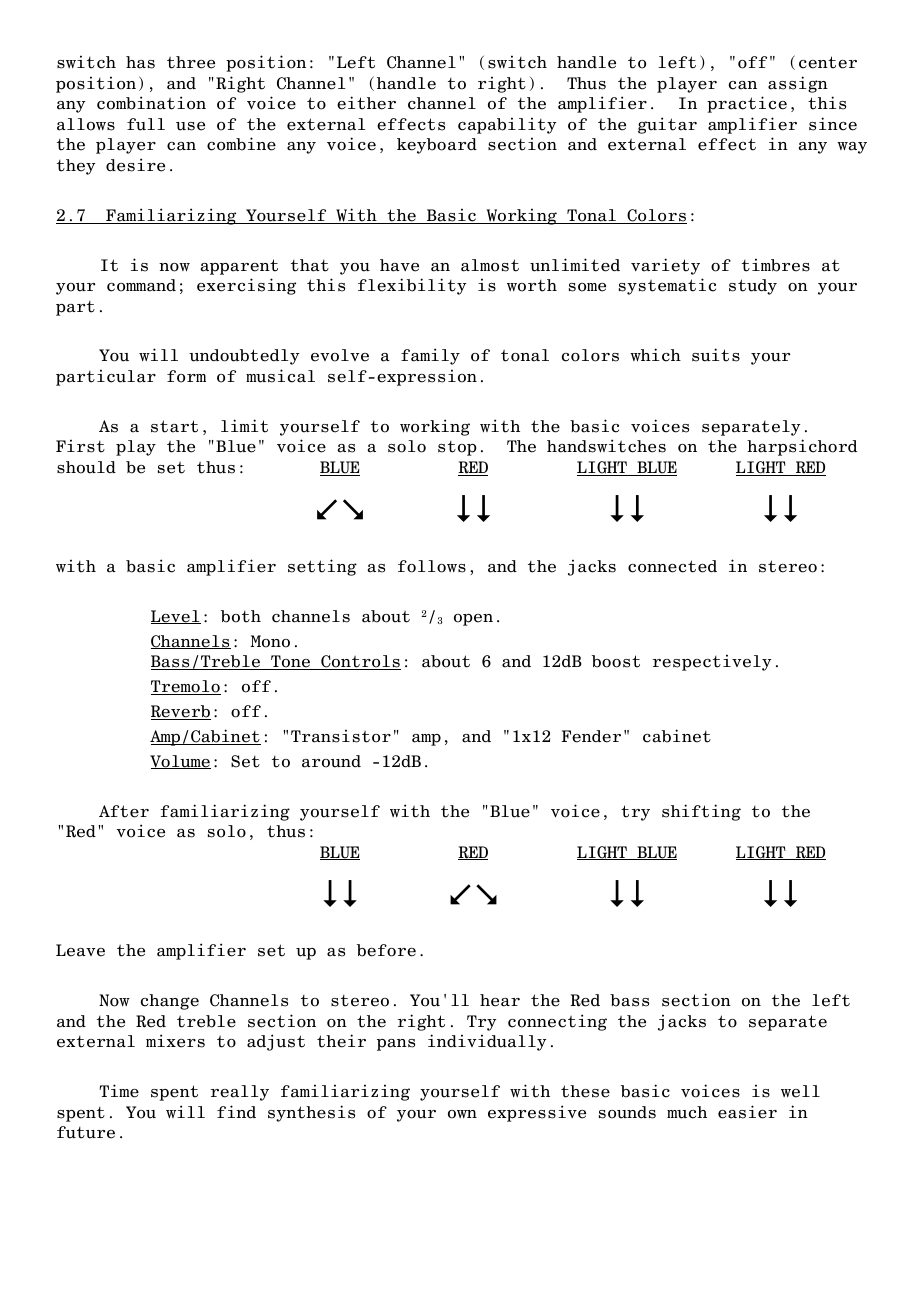  Describe the element at coordinates (341, 736) in the document. I see `Transistor` at that location.
